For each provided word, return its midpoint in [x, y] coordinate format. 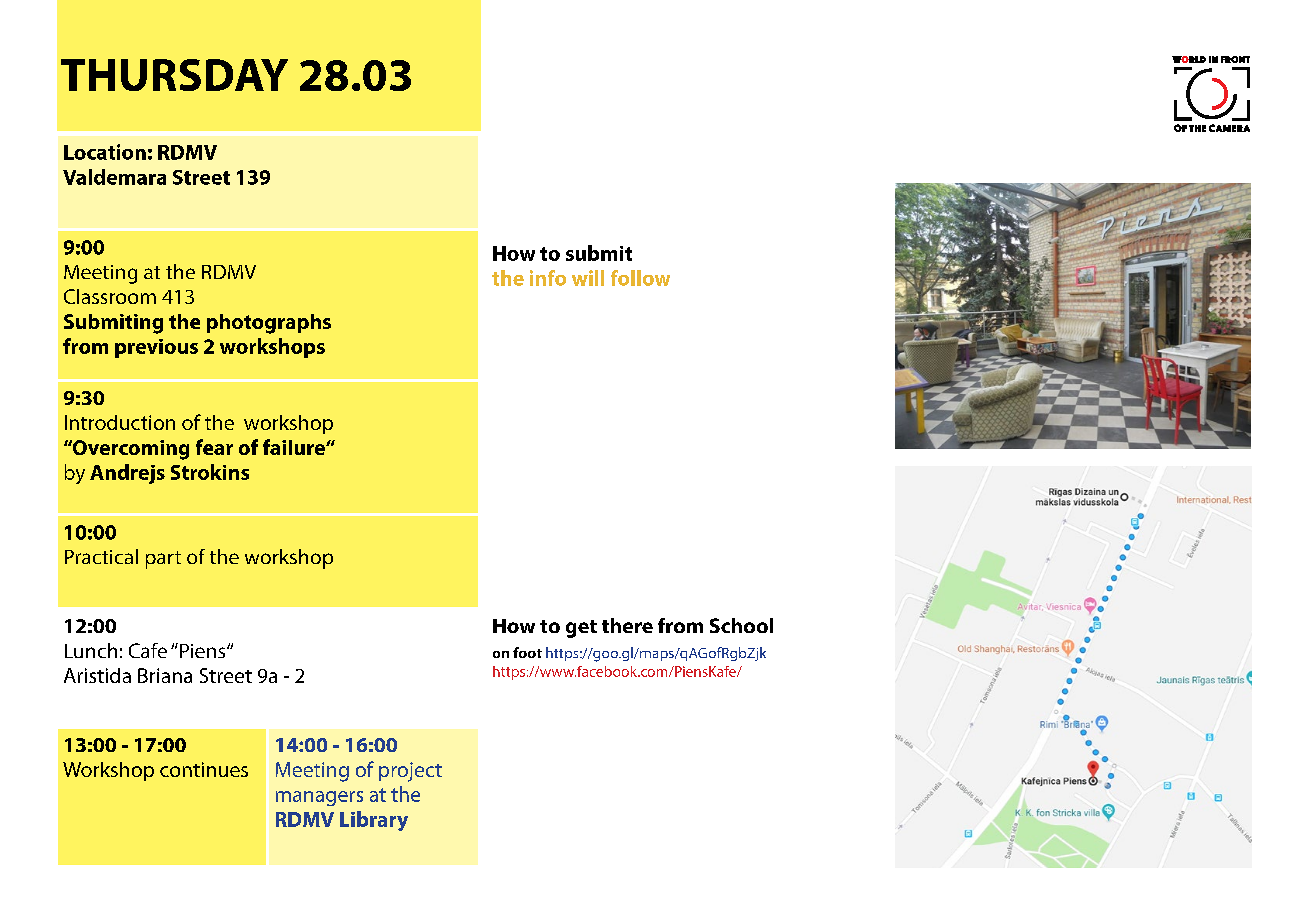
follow [640, 278]
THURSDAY [174, 75]
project [410, 772]
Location [105, 152]
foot [527, 652]
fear [214, 447]
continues [204, 769]
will [588, 278]
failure [295, 447]
